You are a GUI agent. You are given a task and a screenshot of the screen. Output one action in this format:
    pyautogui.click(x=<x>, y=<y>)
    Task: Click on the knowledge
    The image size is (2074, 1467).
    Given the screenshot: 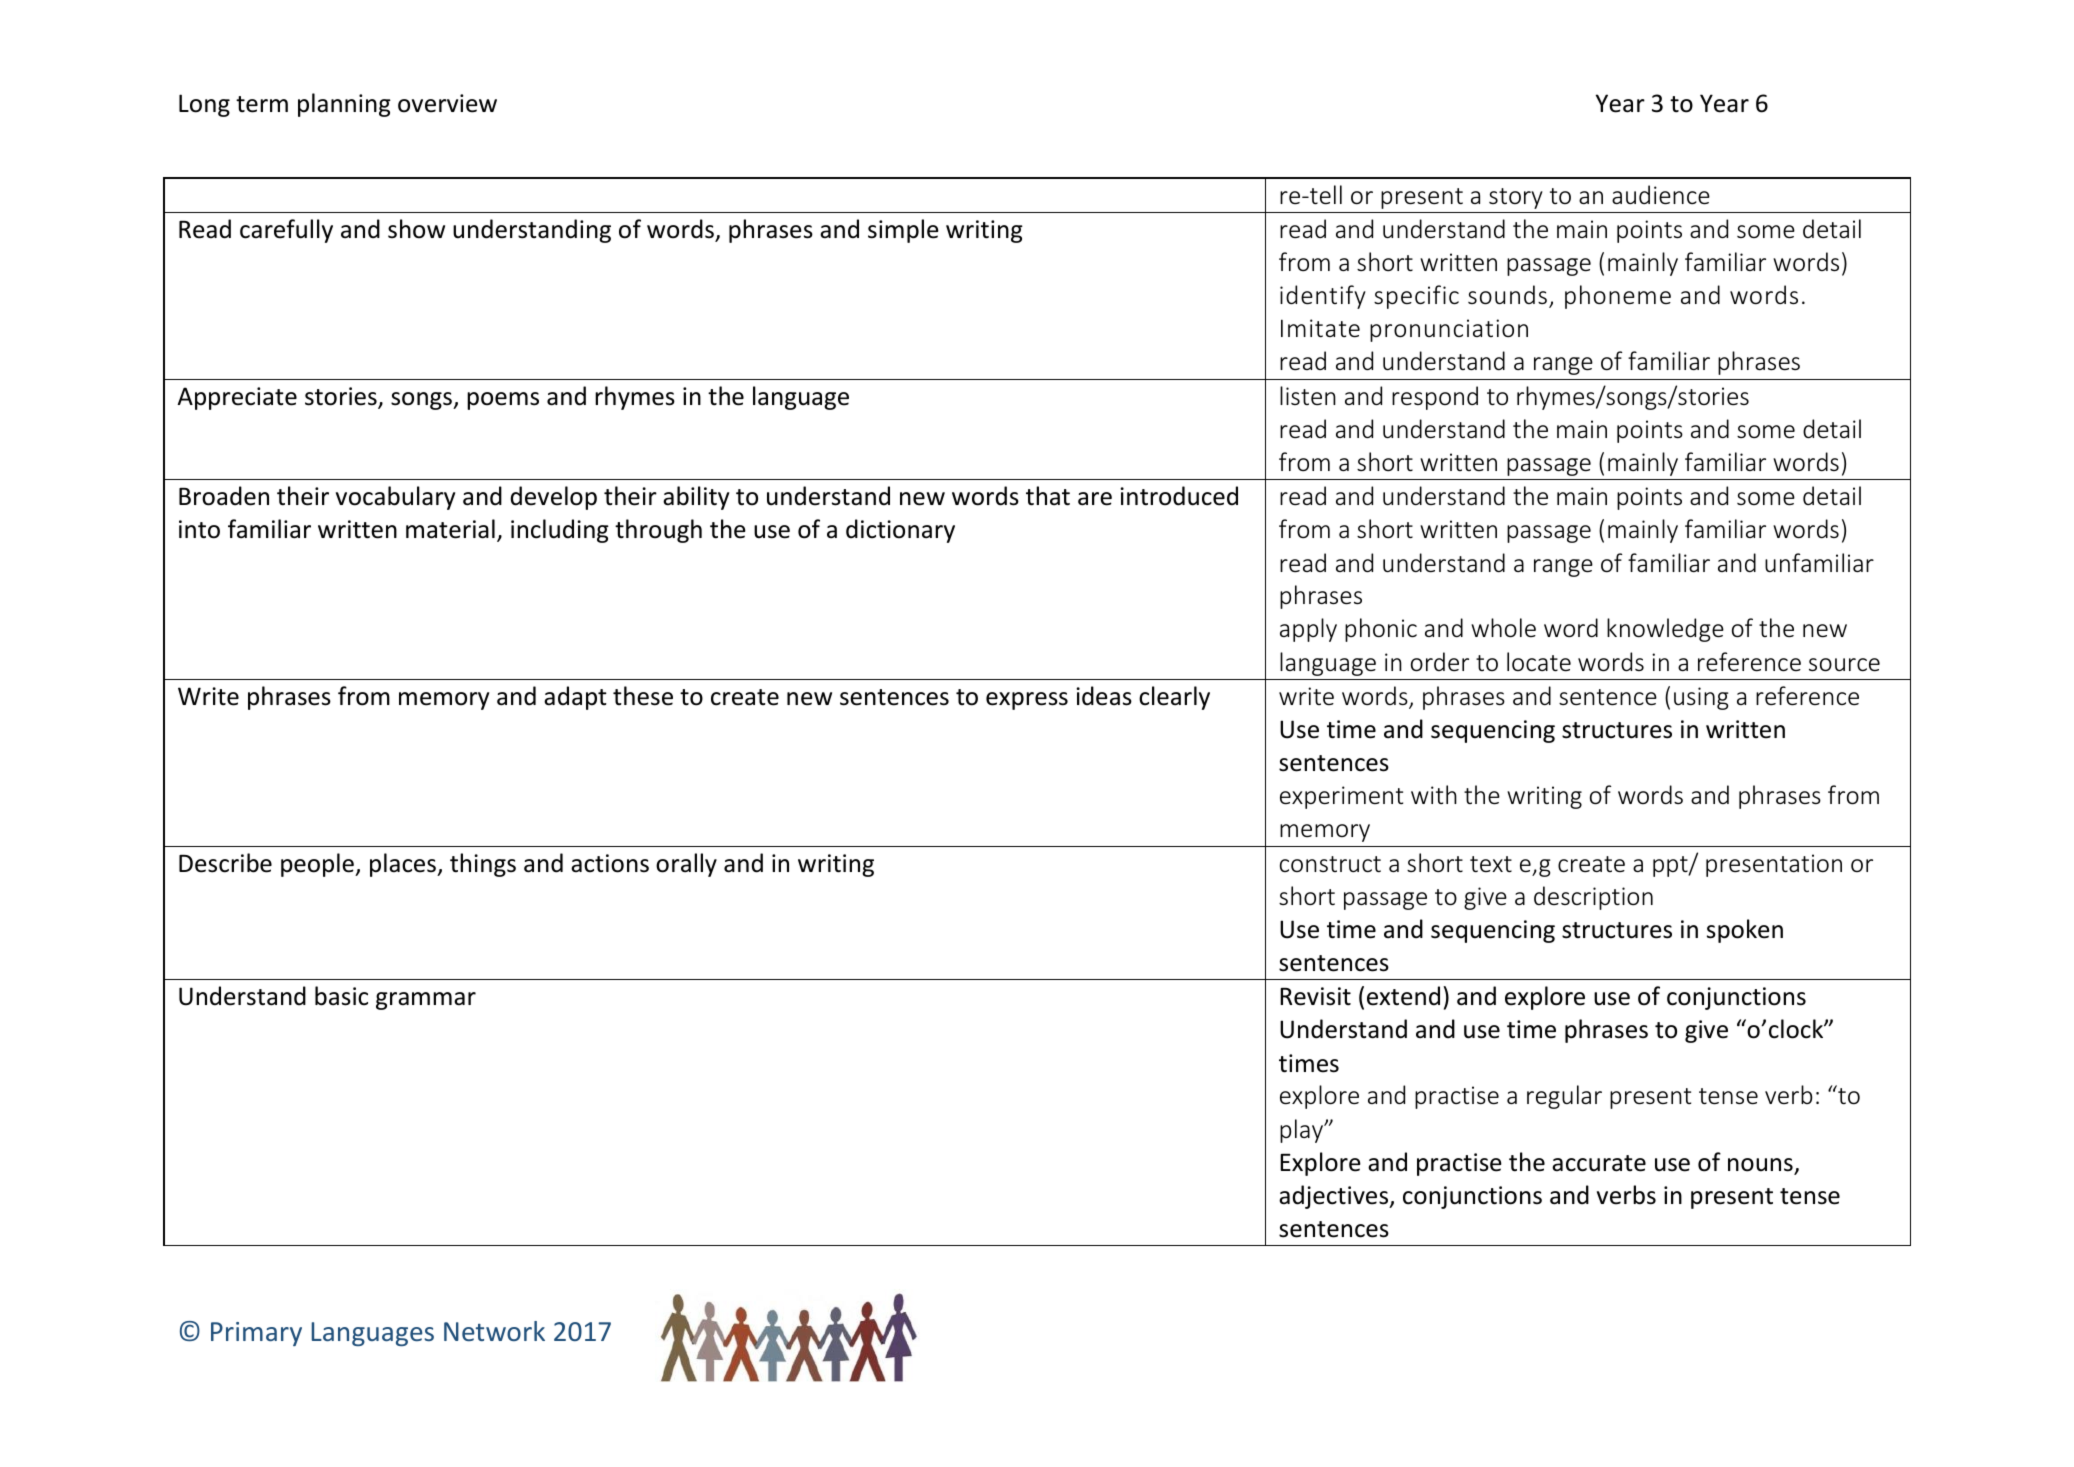 What is the action you would take?
    pyautogui.click(x=1665, y=630)
